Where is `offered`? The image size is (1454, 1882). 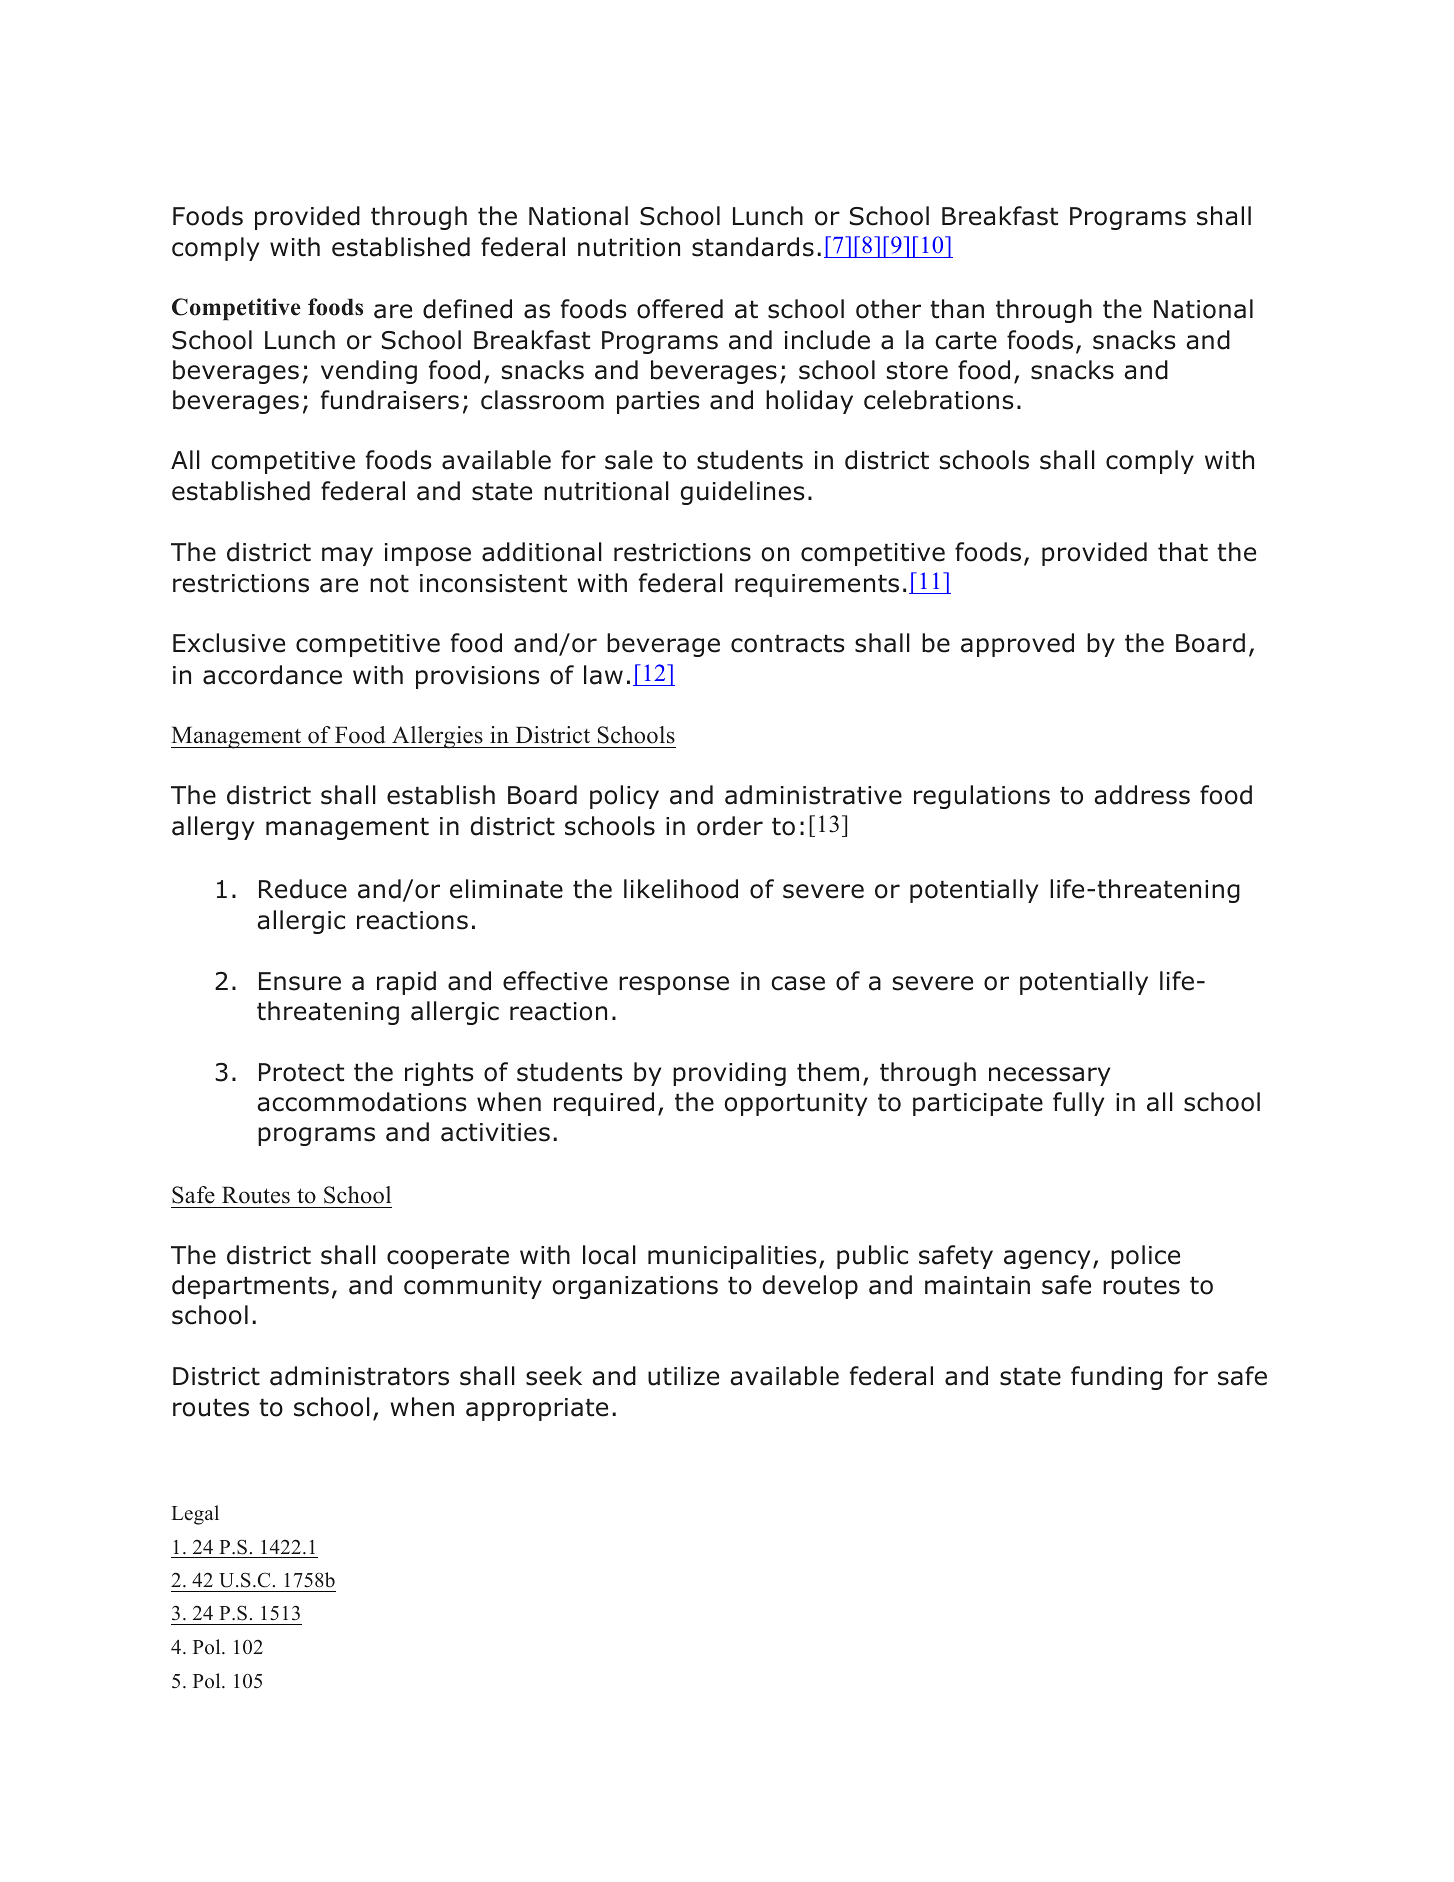 offered is located at coordinates (680, 309).
